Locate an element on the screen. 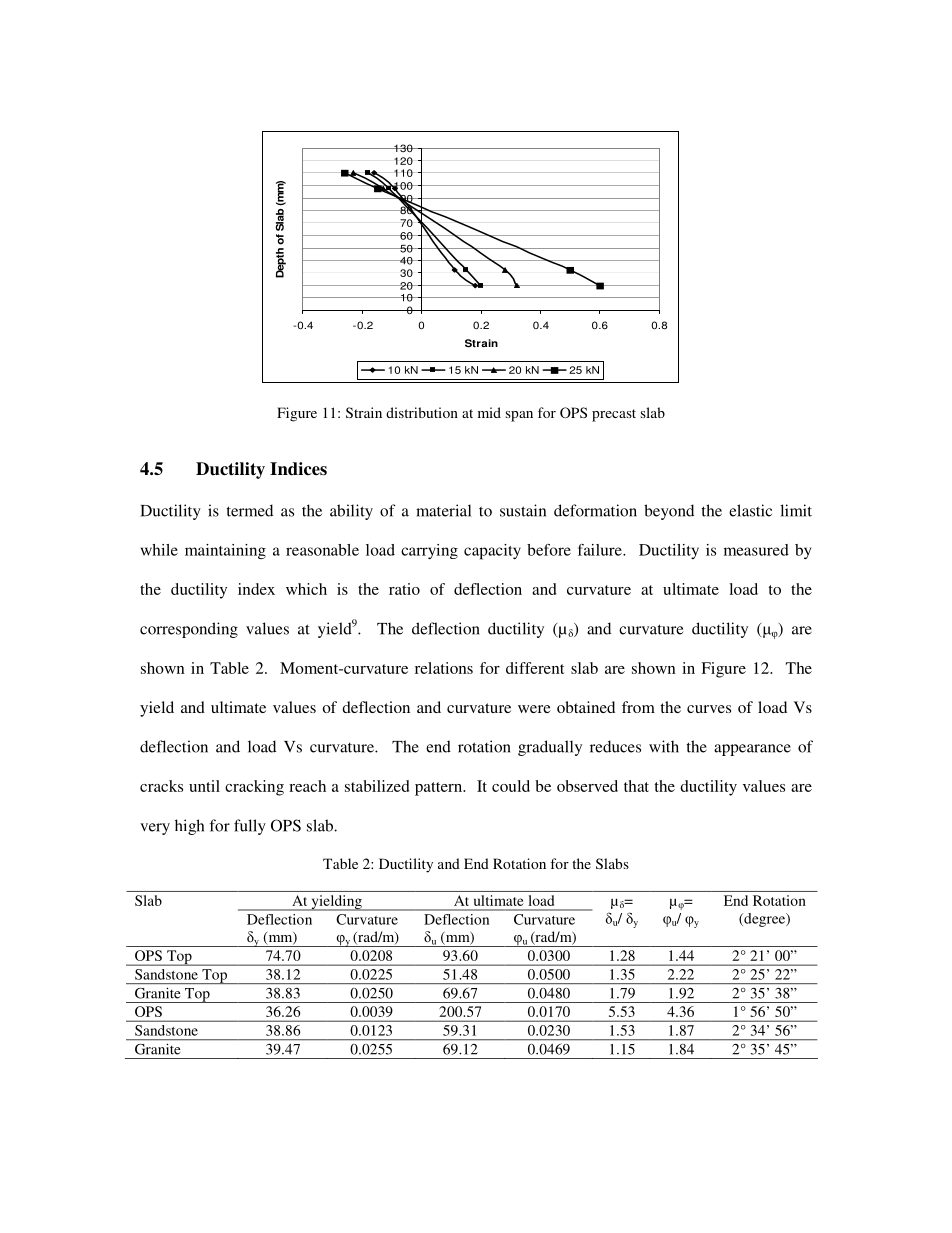 The height and width of the screenshot is (1233, 952). pattern is located at coordinates (440, 789).
